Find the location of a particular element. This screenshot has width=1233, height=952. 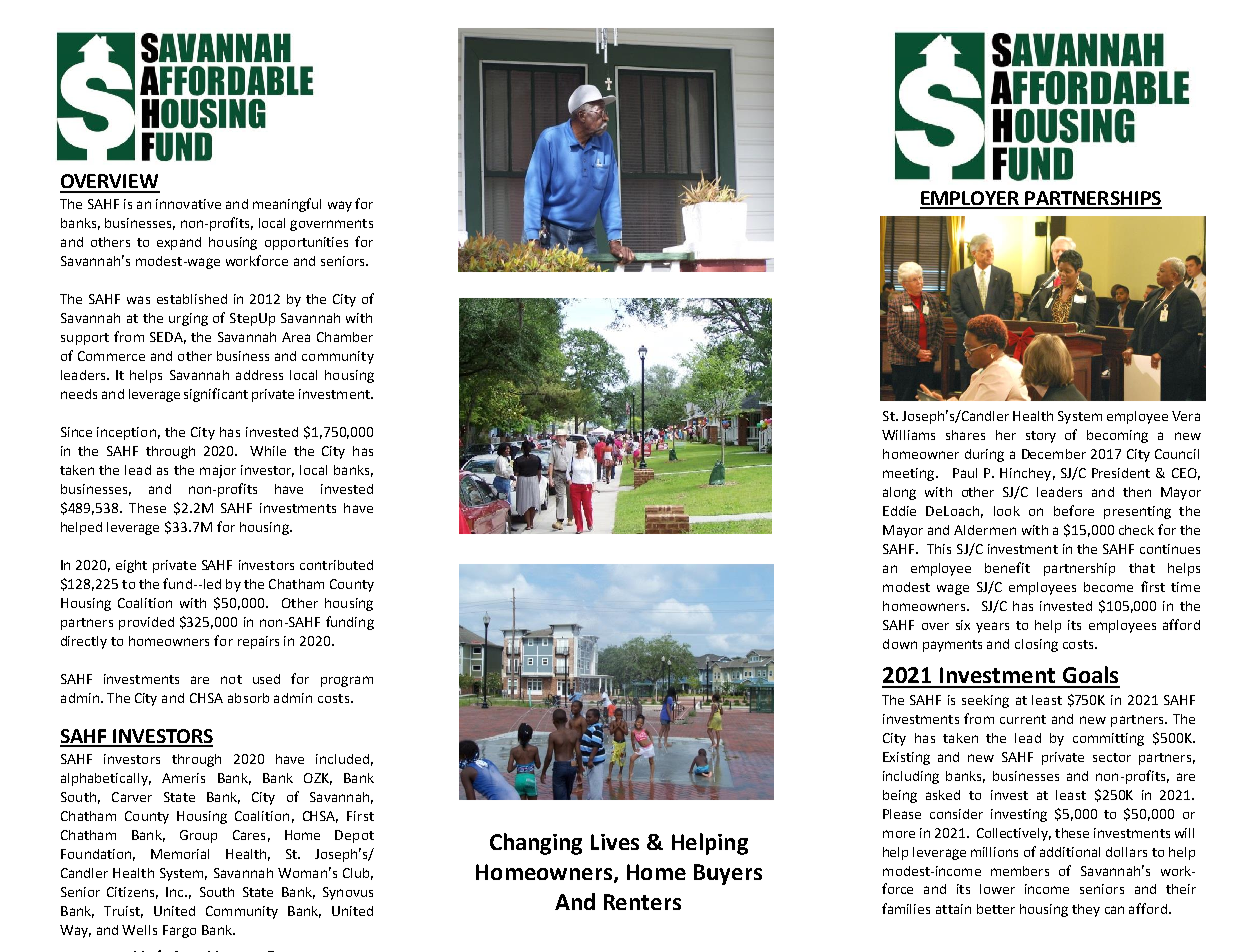

program is located at coordinates (347, 681).
